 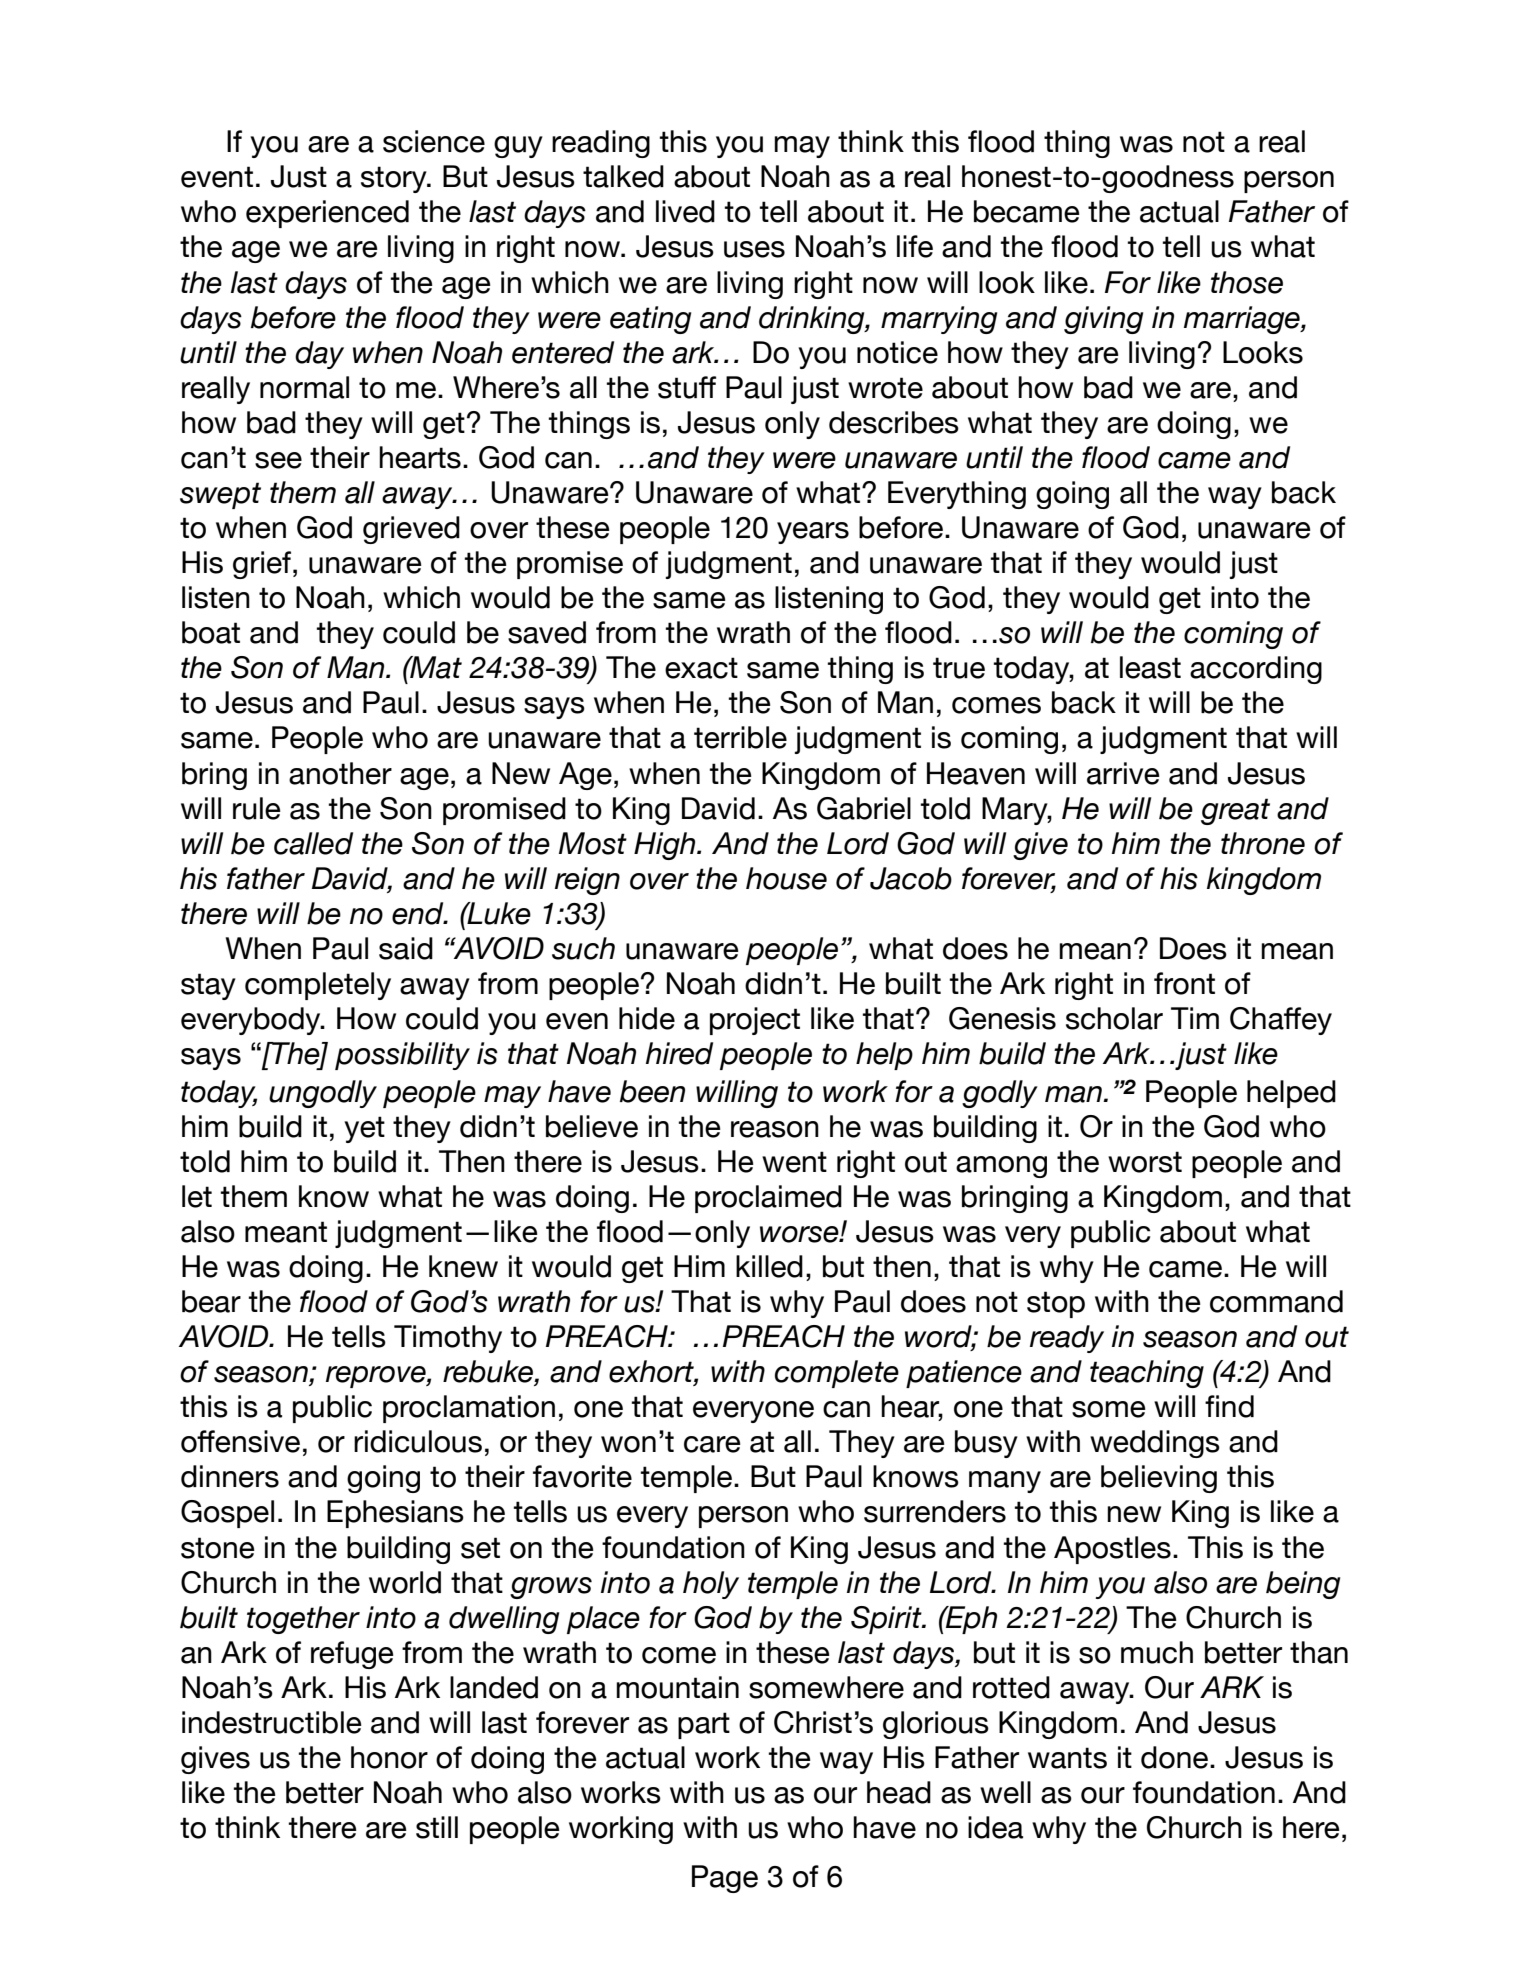 I want to click on possibility, so click(x=402, y=1056).
